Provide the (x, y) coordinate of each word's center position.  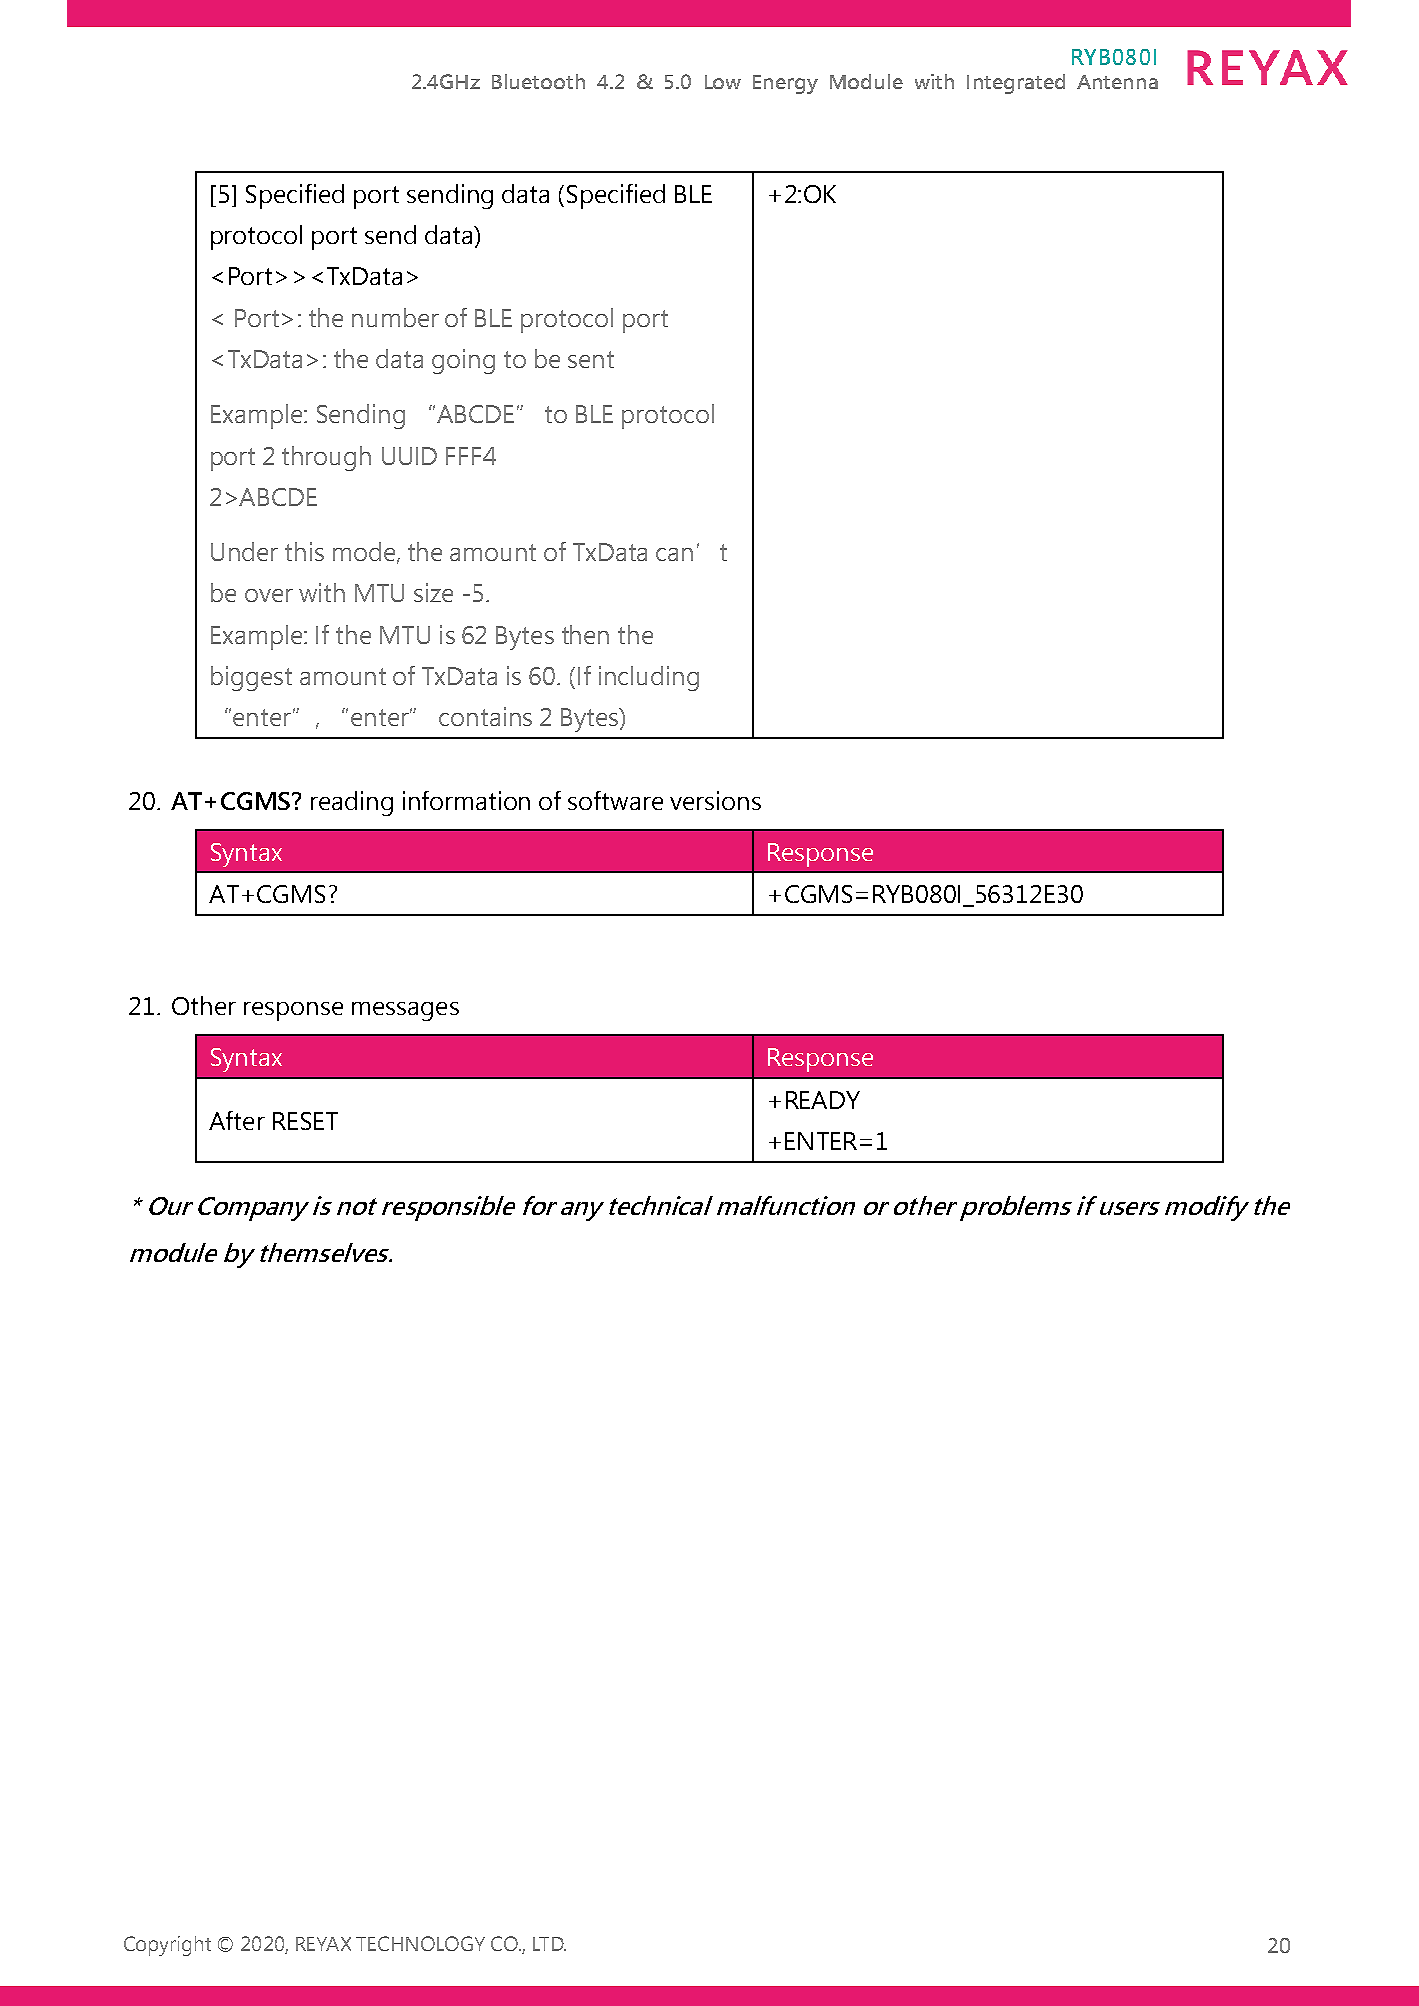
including (649, 678)
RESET (305, 1121)
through (326, 458)
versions (715, 800)
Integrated (1016, 84)
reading (352, 803)
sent (591, 359)
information (466, 800)
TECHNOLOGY (420, 1943)
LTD (549, 1944)
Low (723, 82)
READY (823, 1100)
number (395, 317)
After (237, 1120)
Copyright (167, 1946)
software (615, 800)
